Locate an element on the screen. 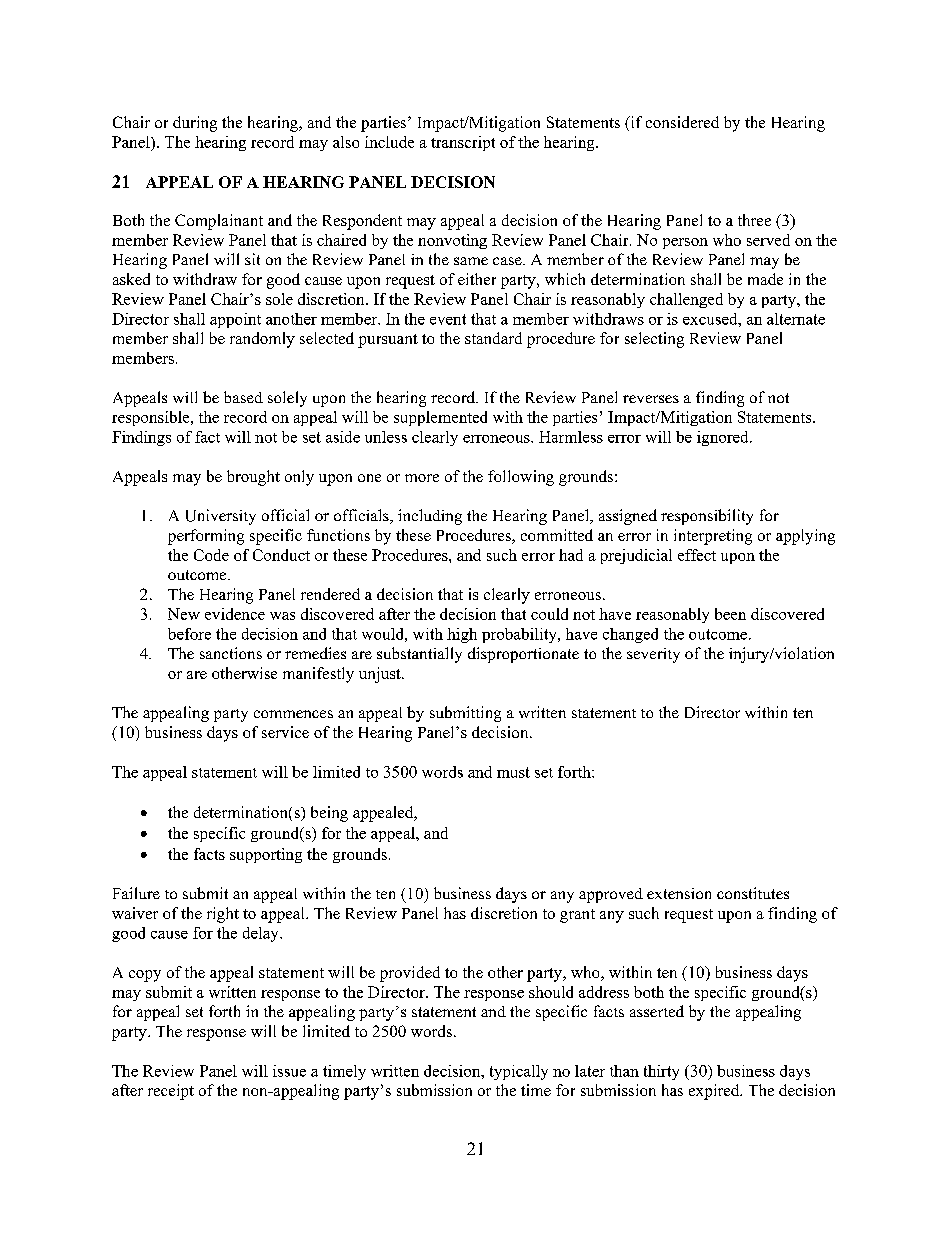  considered is located at coordinates (682, 122).
